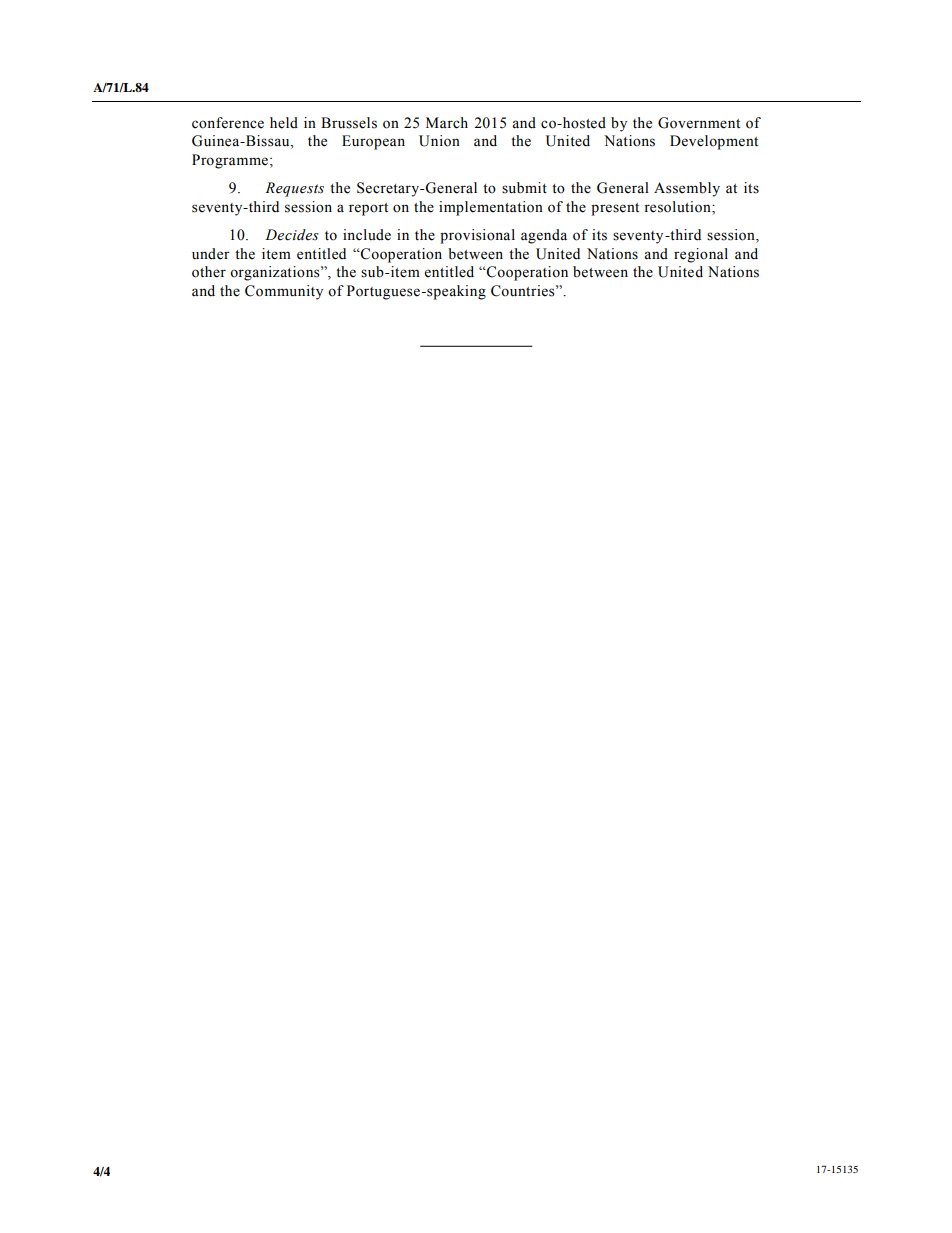 The height and width of the screenshot is (1233, 952). Describe the element at coordinates (294, 189) in the screenshot. I see `Requests` at that location.
